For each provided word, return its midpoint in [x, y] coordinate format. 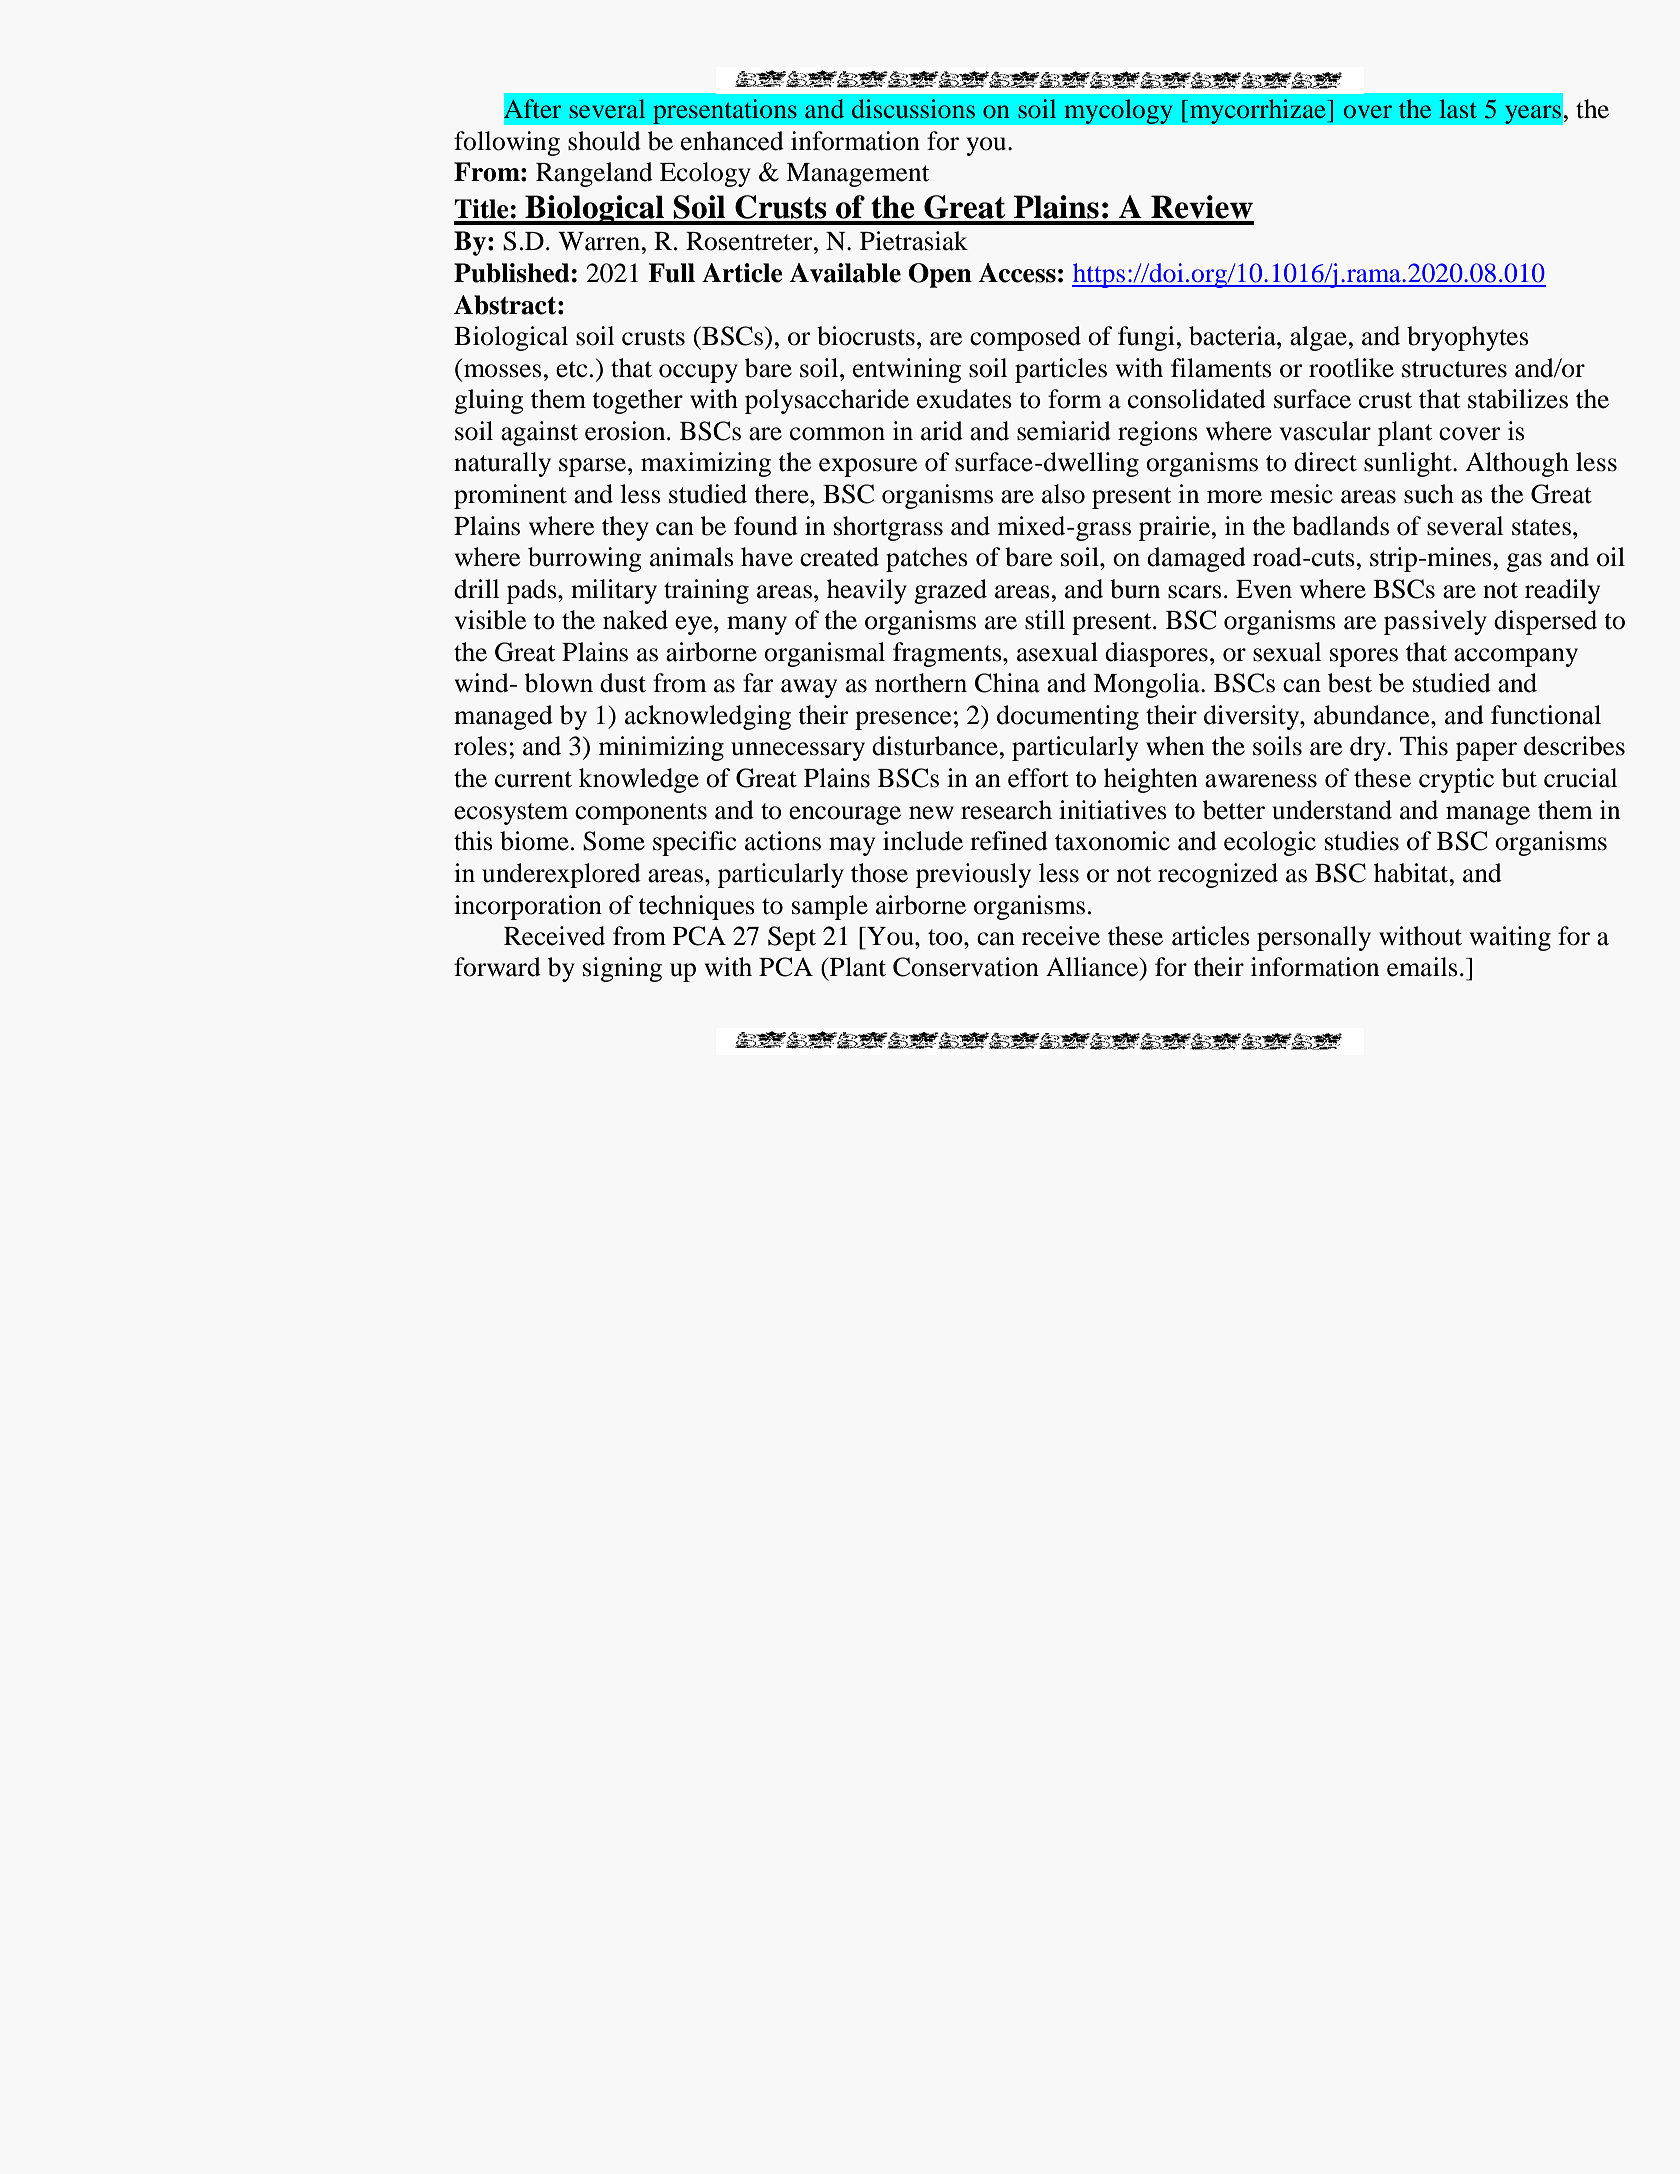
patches [927, 559]
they [625, 528]
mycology [1118, 111]
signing [622, 969]
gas [1524, 562]
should [604, 141]
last [1458, 108]
